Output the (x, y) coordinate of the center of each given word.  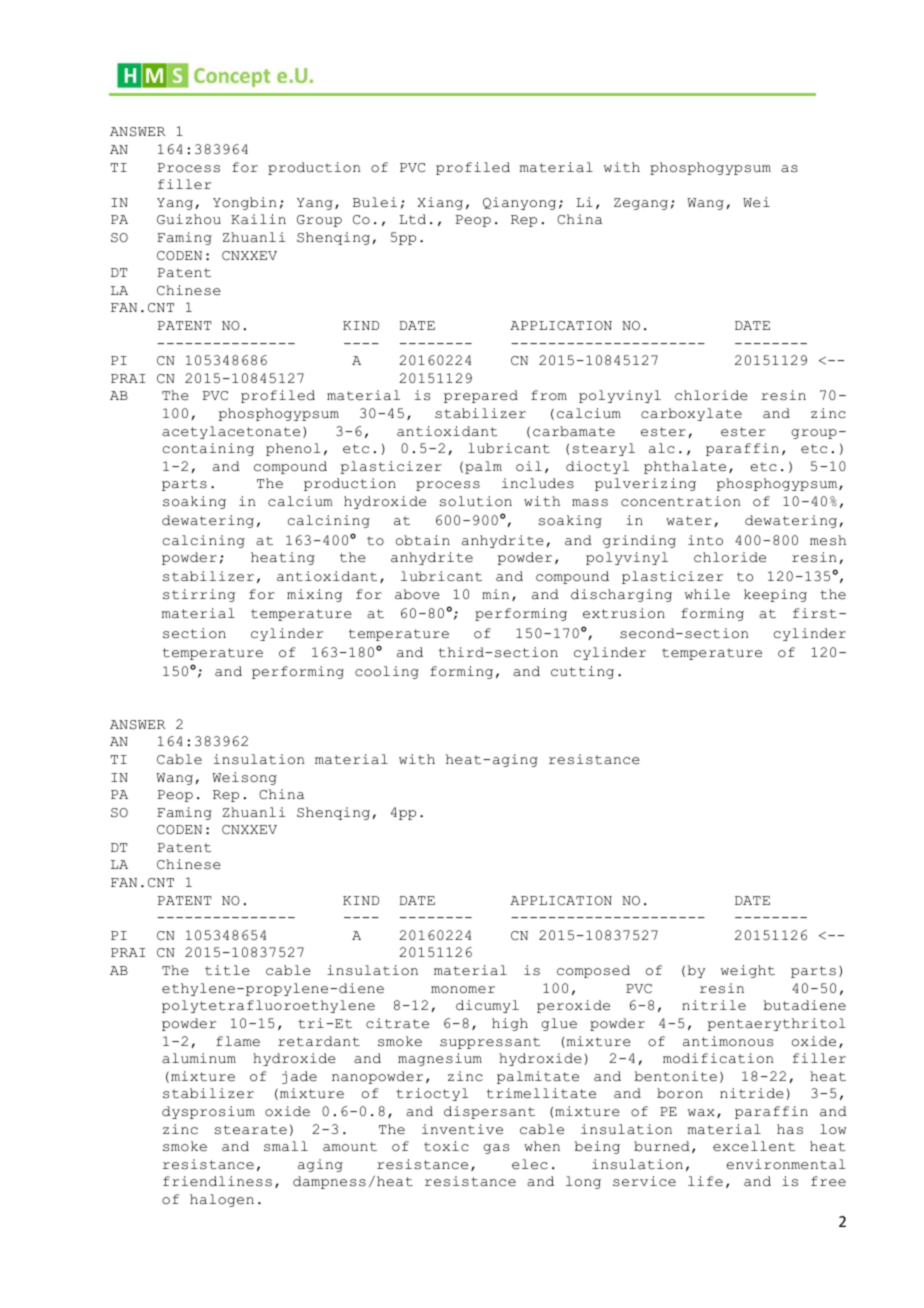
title (227, 970)
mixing (314, 595)
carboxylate (691, 414)
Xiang (440, 203)
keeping (775, 595)
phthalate (685, 467)
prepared (481, 396)
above (417, 594)
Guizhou (189, 219)
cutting (582, 672)
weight (748, 971)
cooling (387, 672)
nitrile (714, 1005)
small (286, 1146)
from (549, 395)
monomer (463, 990)
